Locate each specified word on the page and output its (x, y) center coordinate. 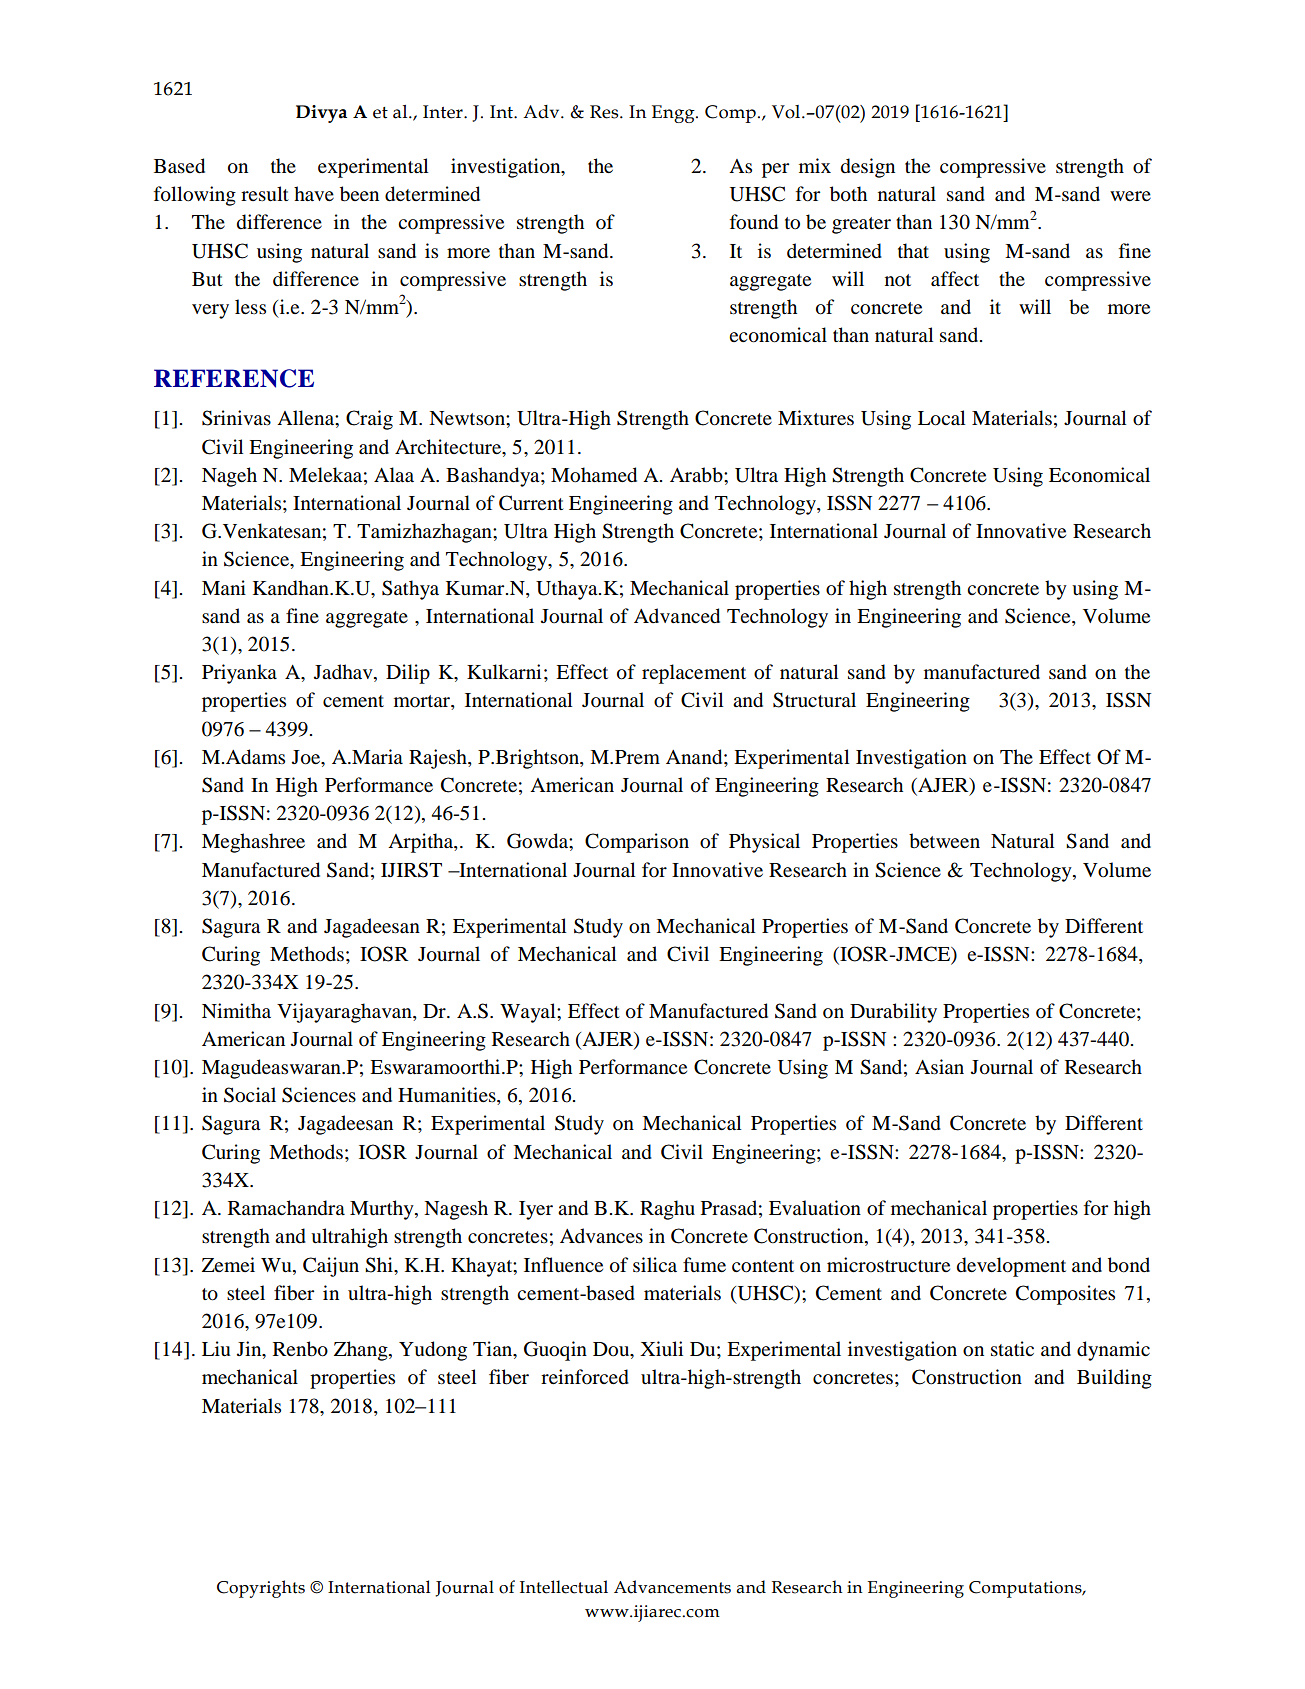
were (1130, 196)
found (754, 222)
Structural (814, 700)
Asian (939, 1067)
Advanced (677, 616)
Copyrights (261, 1589)
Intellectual (564, 1587)
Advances (601, 1236)
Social (250, 1095)
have (314, 193)
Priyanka (239, 674)
